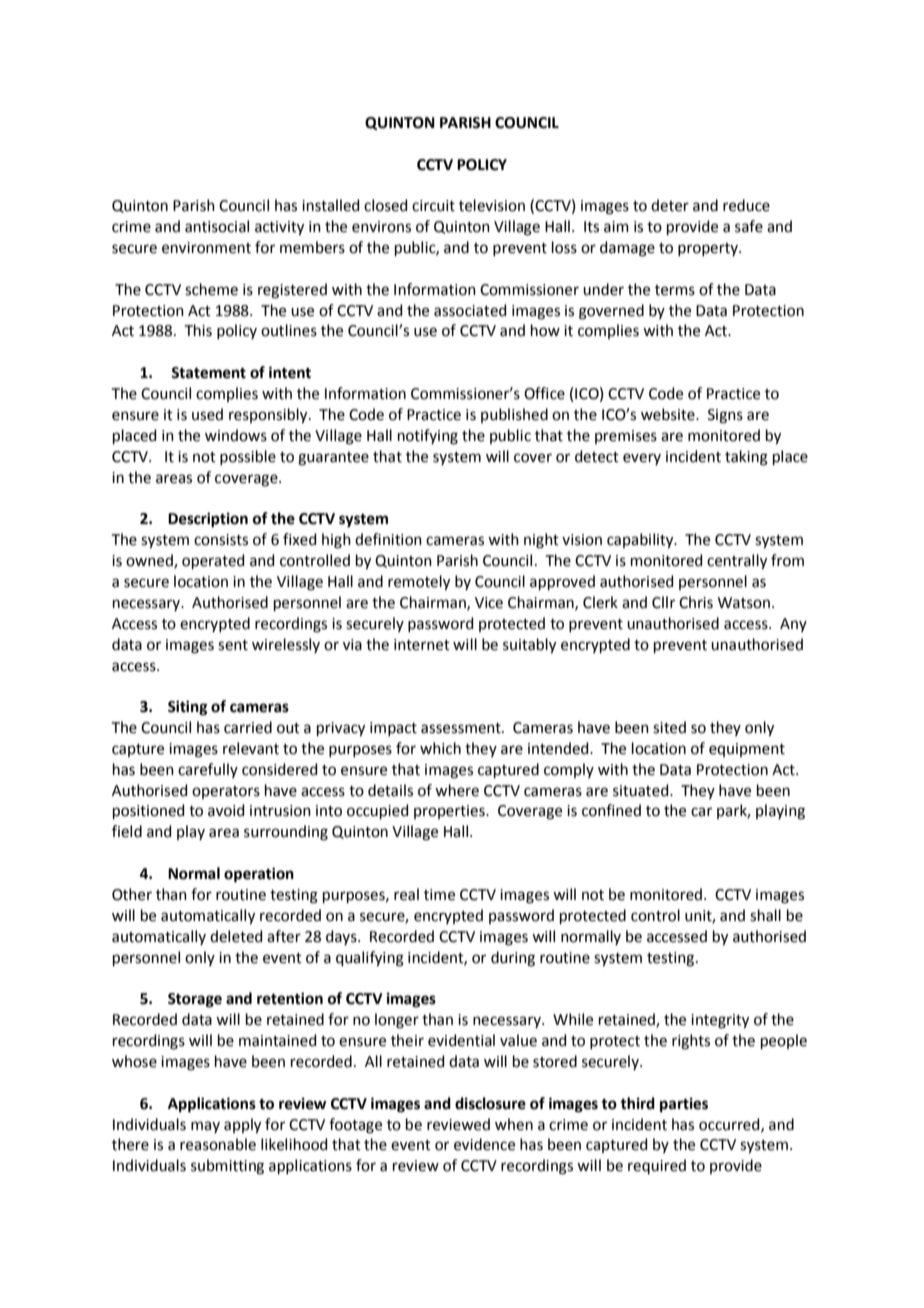 The width and height of the screenshot is (924, 1308). Describe the element at coordinates (642, 790) in the screenshot. I see `situated` at that location.
